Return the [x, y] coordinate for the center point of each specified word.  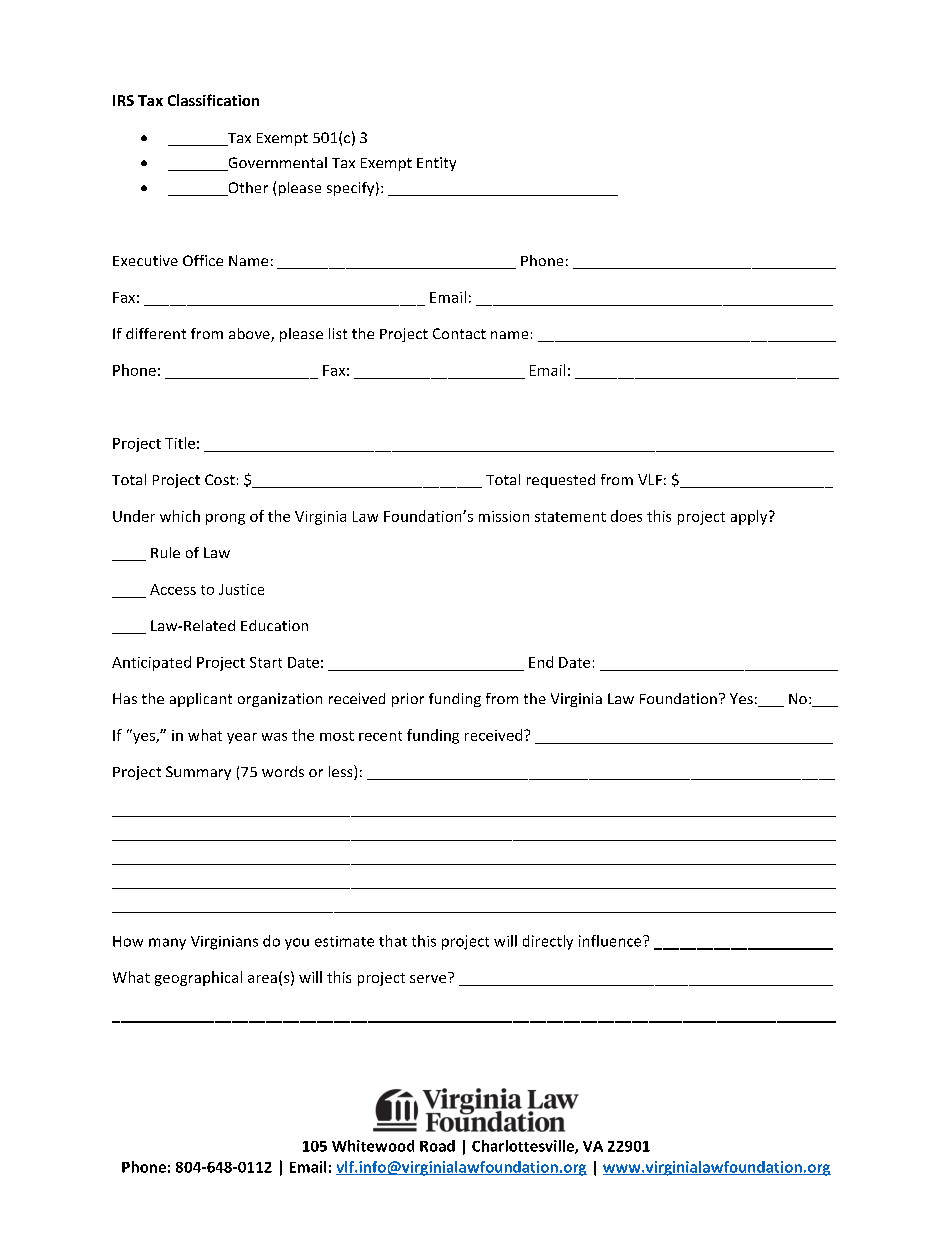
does [626, 516]
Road [437, 1146]
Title [180, 443]
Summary [198, 773]
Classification [213, 100]
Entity [436, 164]
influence [611, 941]
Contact [459, 333]
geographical [198, 978]
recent [380, 736]
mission [504, 516]
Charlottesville [524, 1147]
